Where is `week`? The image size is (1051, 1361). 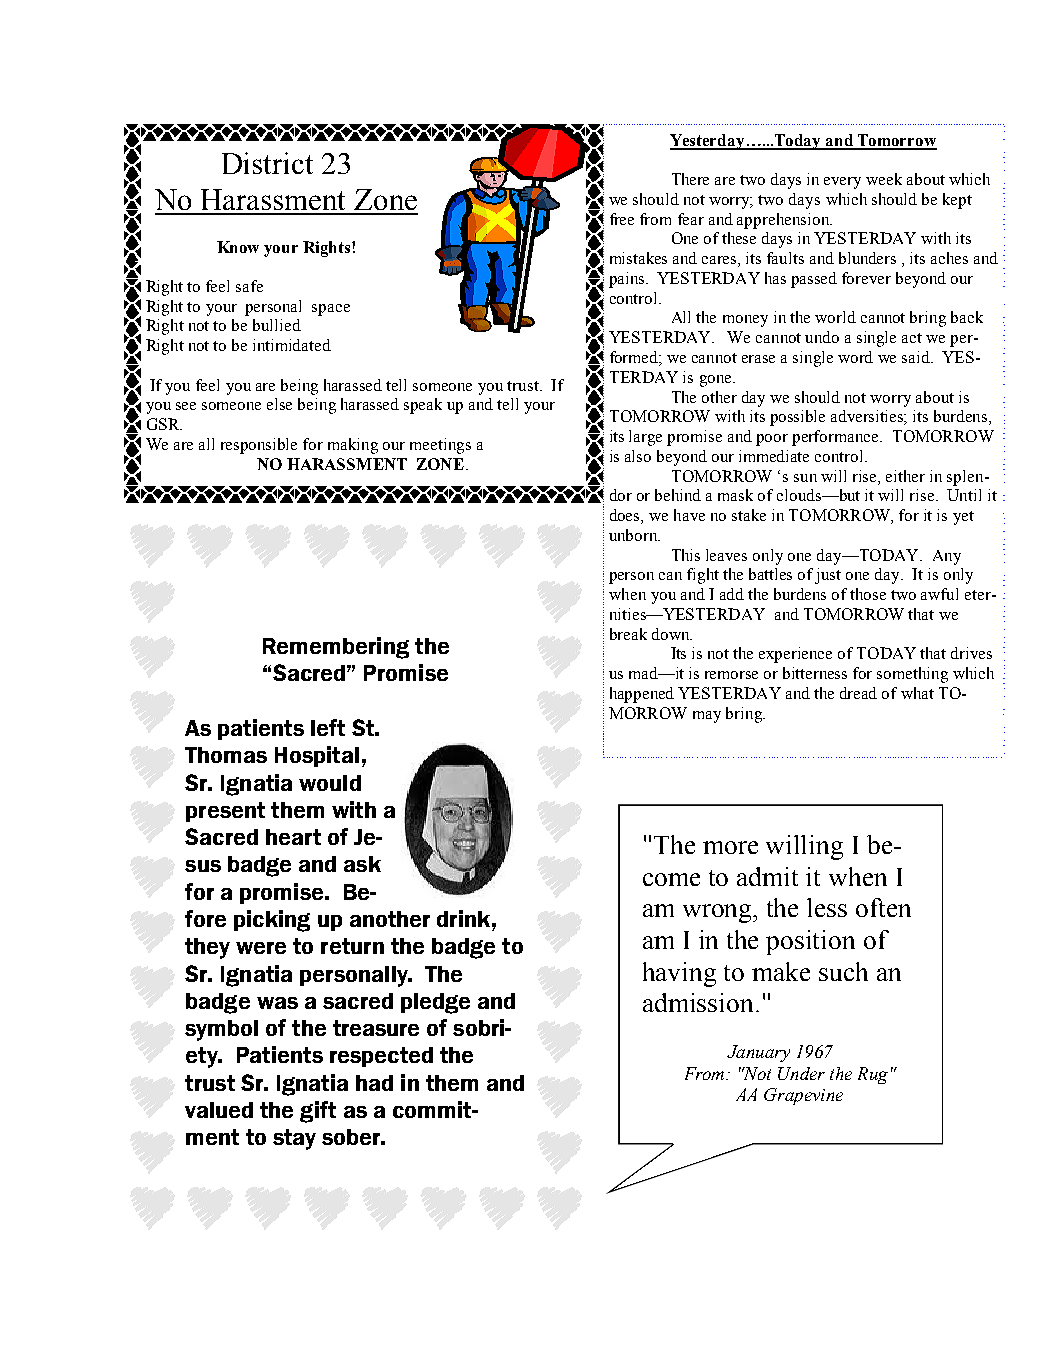
week is located at coordinates (884, 179).
